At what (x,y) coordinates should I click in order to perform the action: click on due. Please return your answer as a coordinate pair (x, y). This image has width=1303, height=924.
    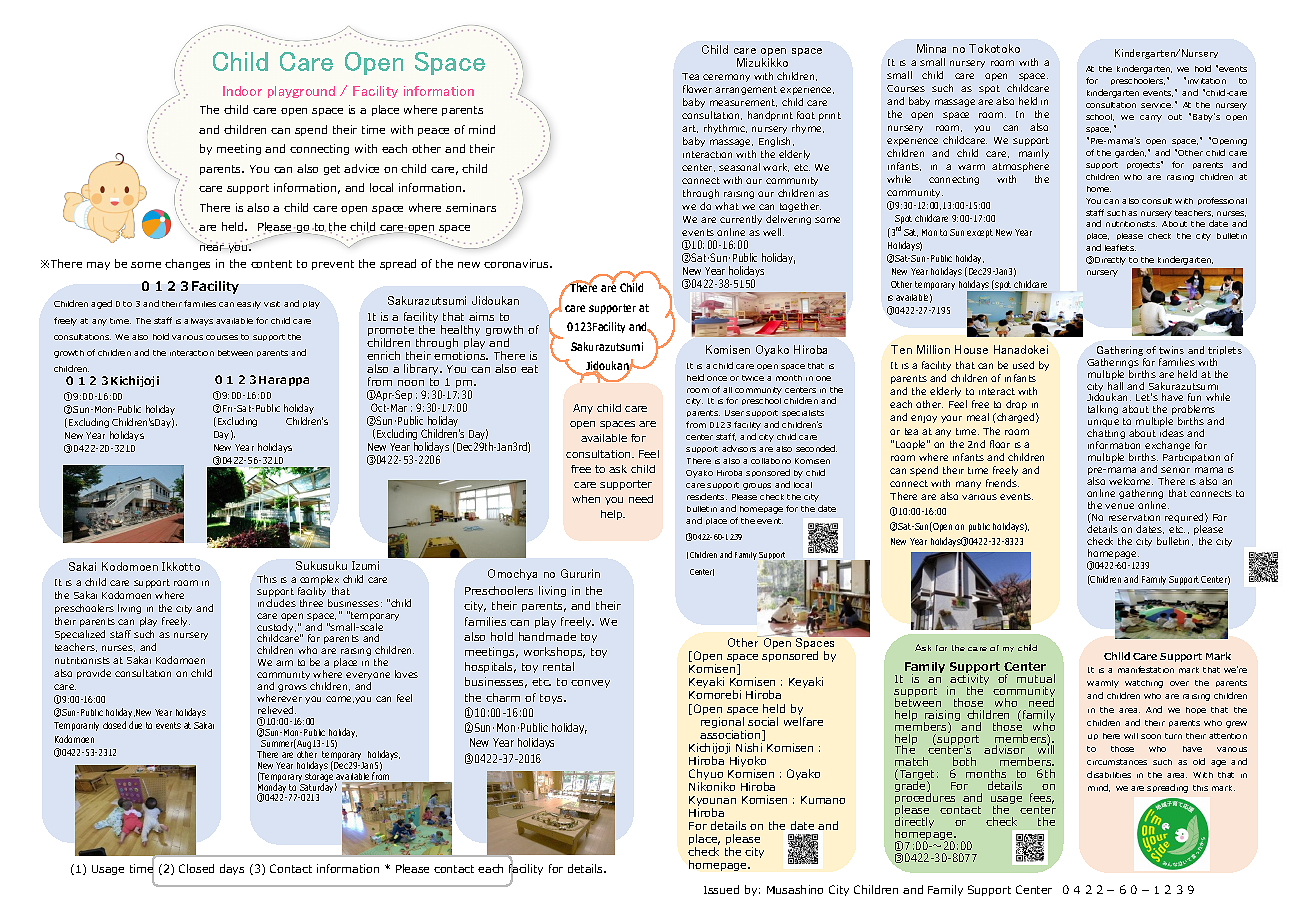
    Looking at the image, I should click on (135, 725).
